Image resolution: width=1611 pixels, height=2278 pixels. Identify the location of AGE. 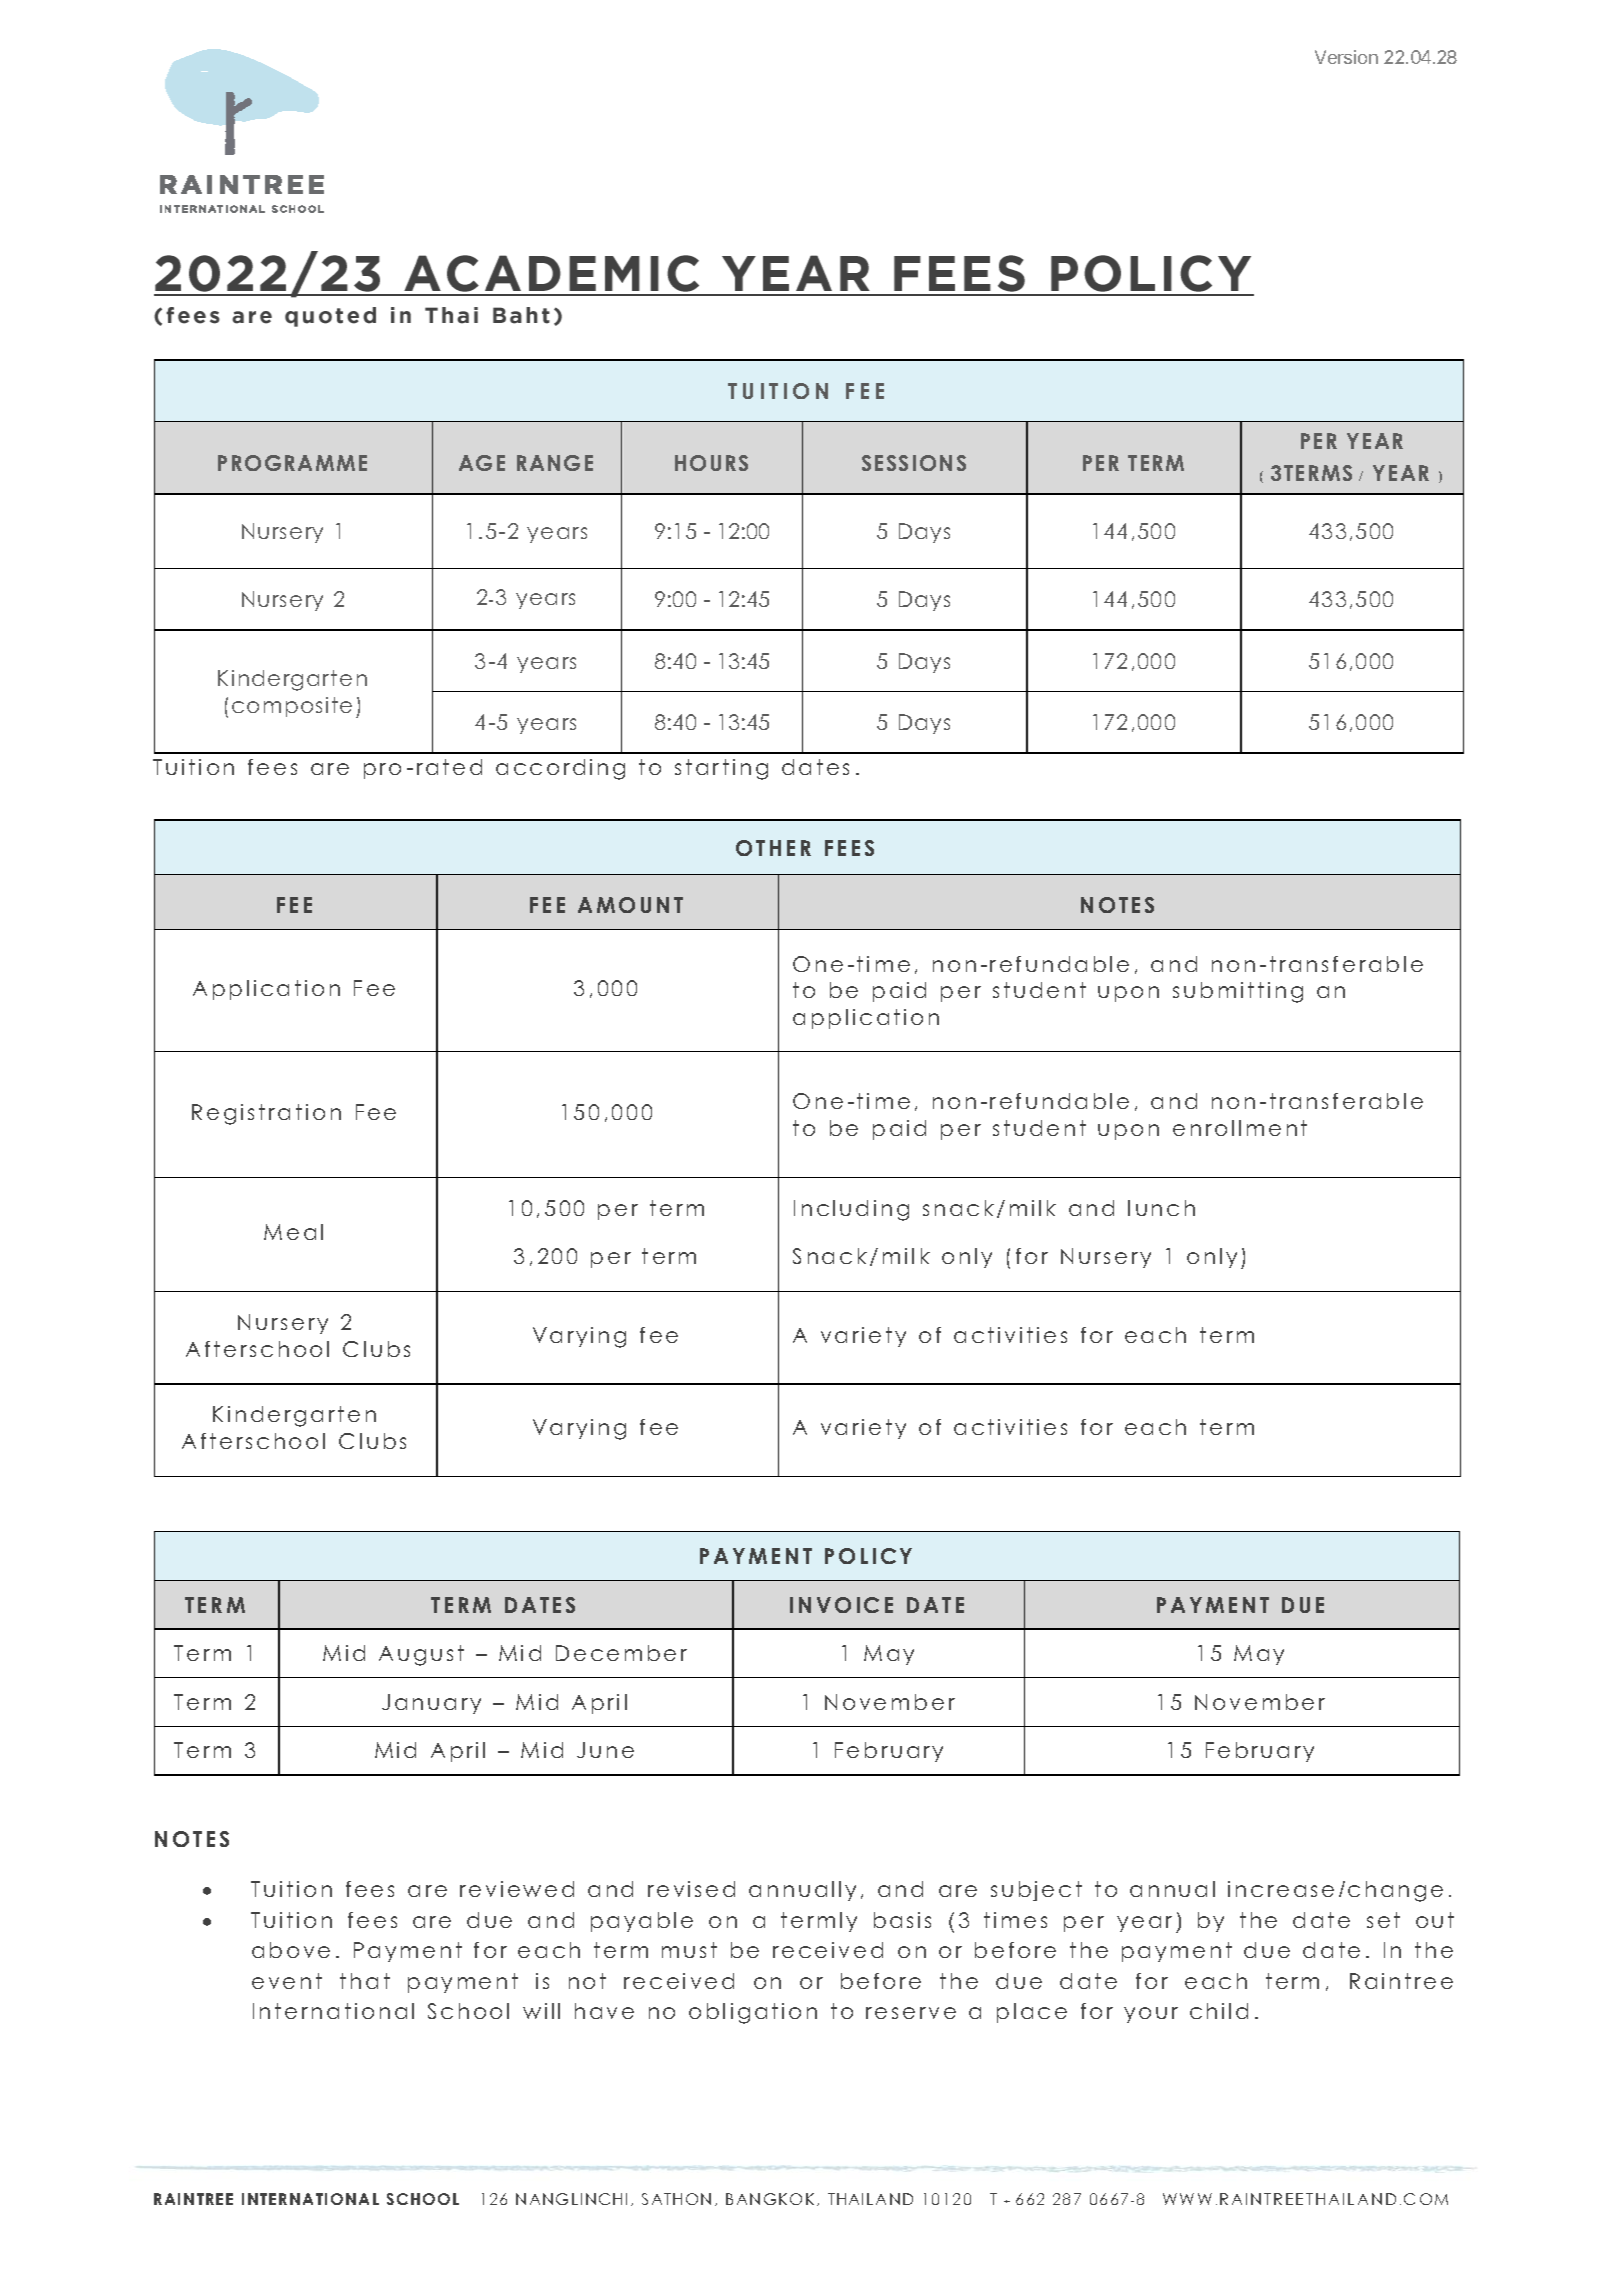
(482, 463).
